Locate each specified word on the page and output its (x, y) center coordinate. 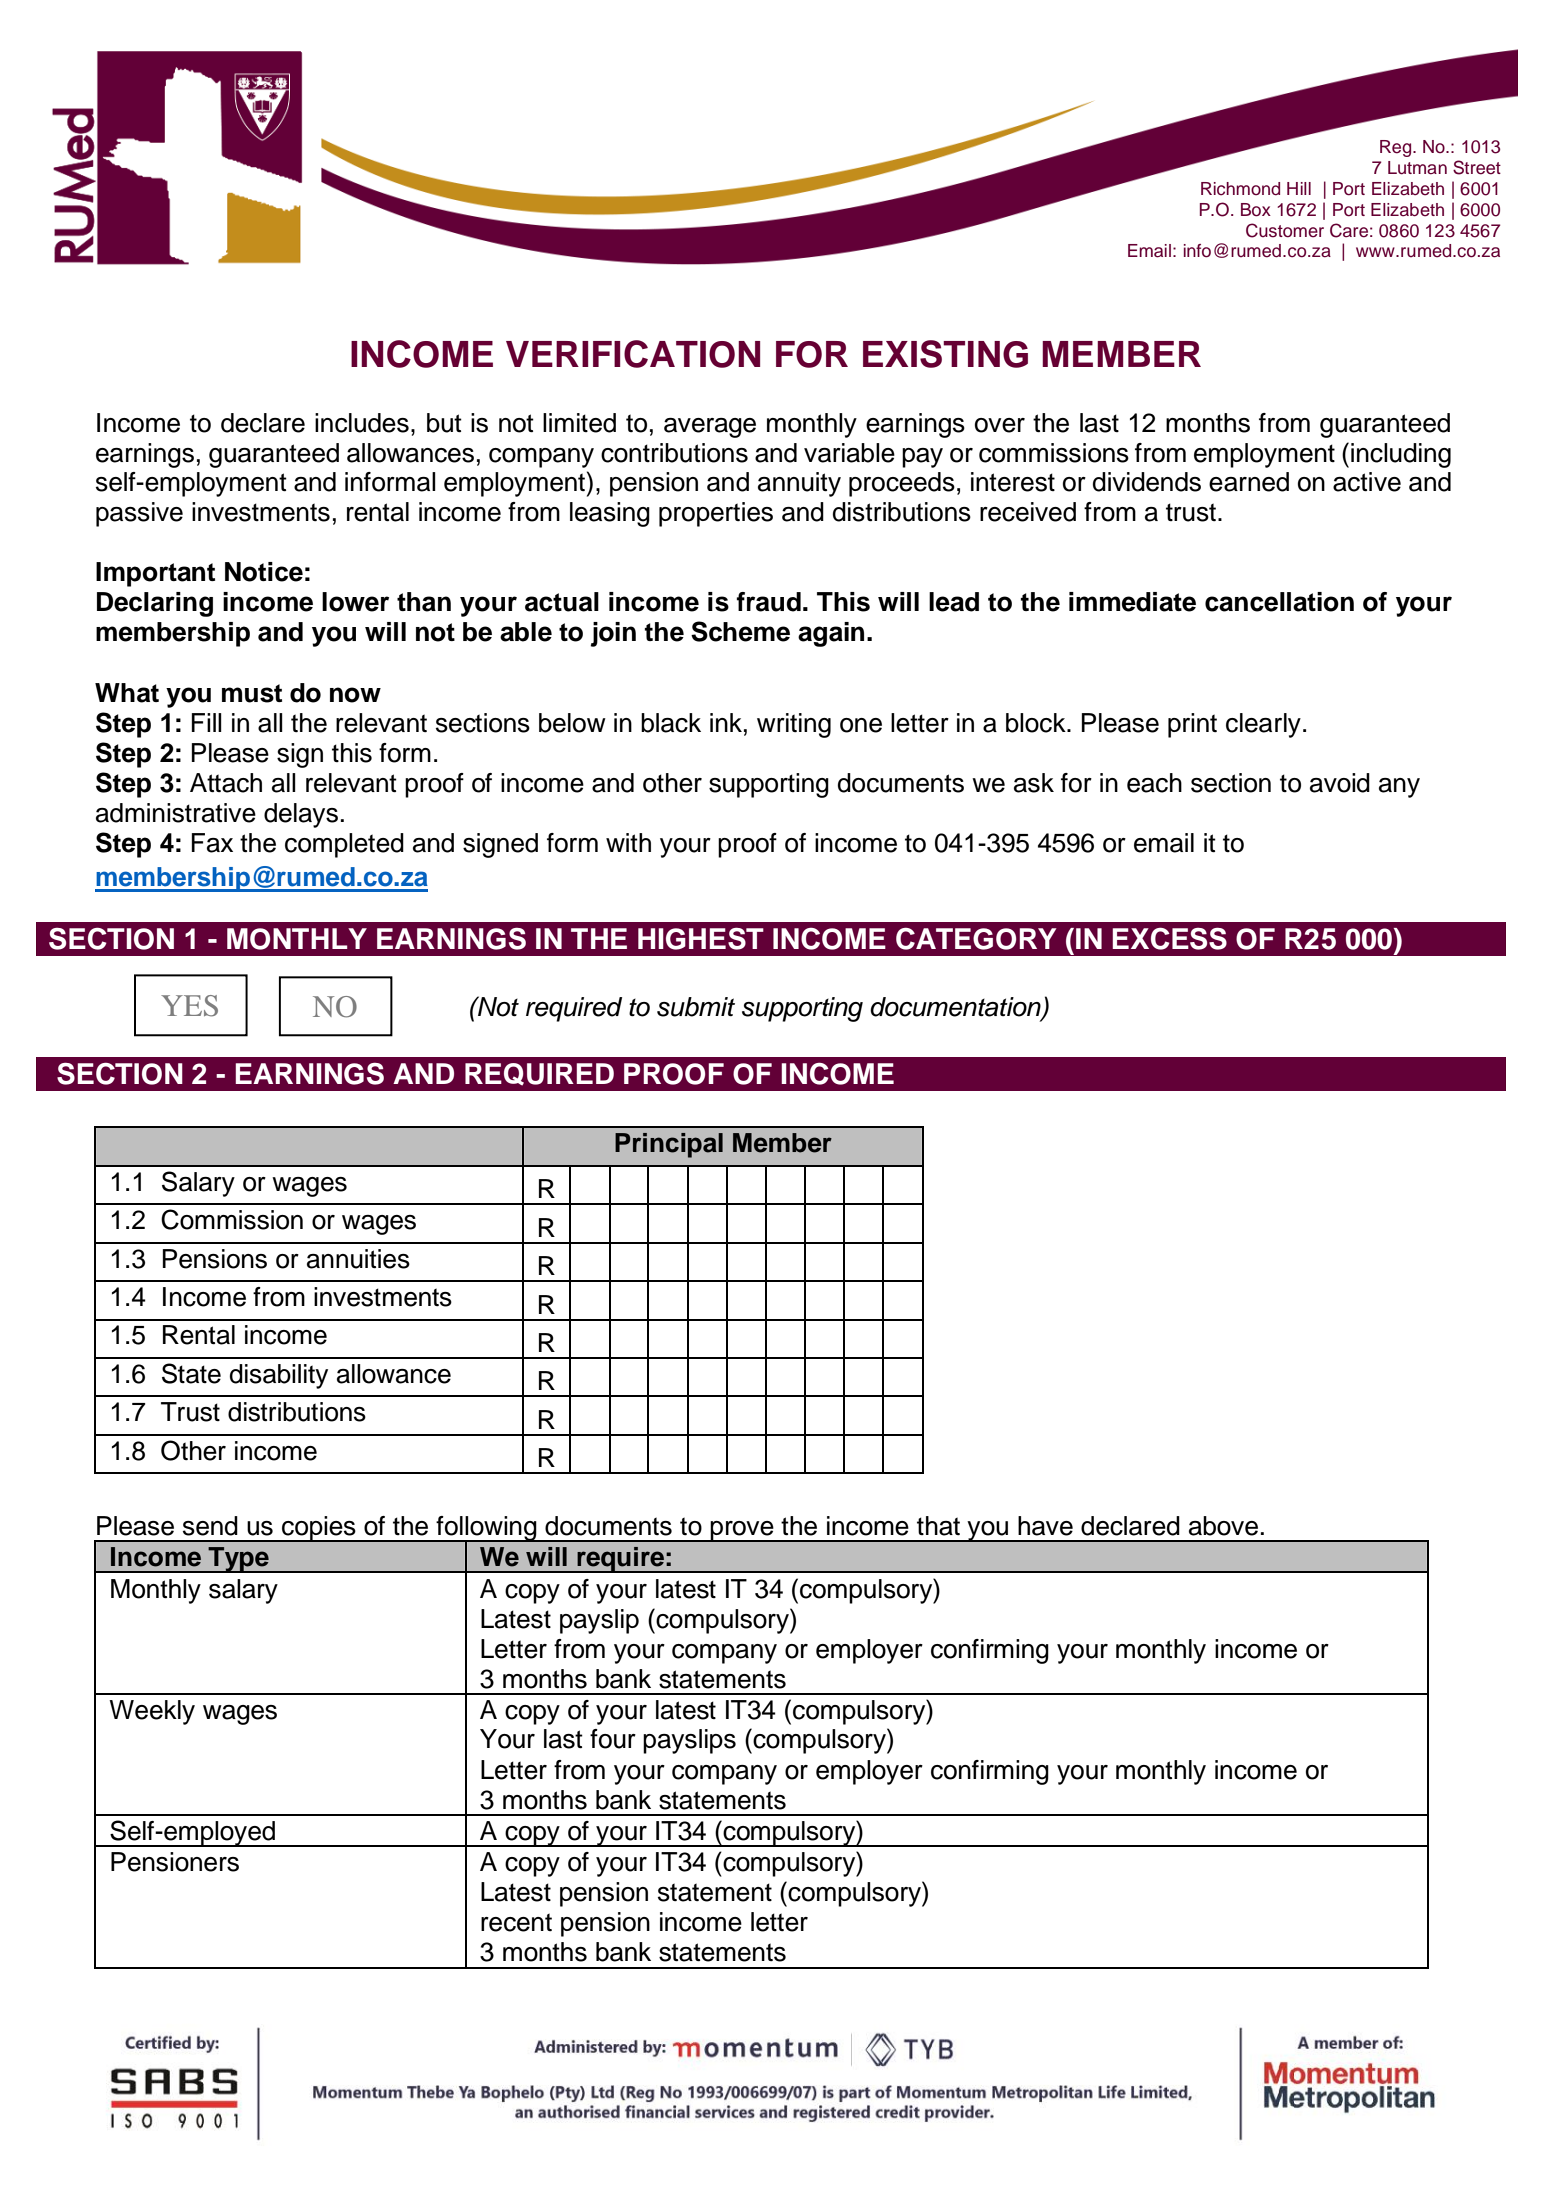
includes (362, 423)
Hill (1299, 188)
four (613, 1739)
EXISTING (945, 354)
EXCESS (1169, 939)
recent (516, 1922)
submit (696, 1007)
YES (189, 1006)
